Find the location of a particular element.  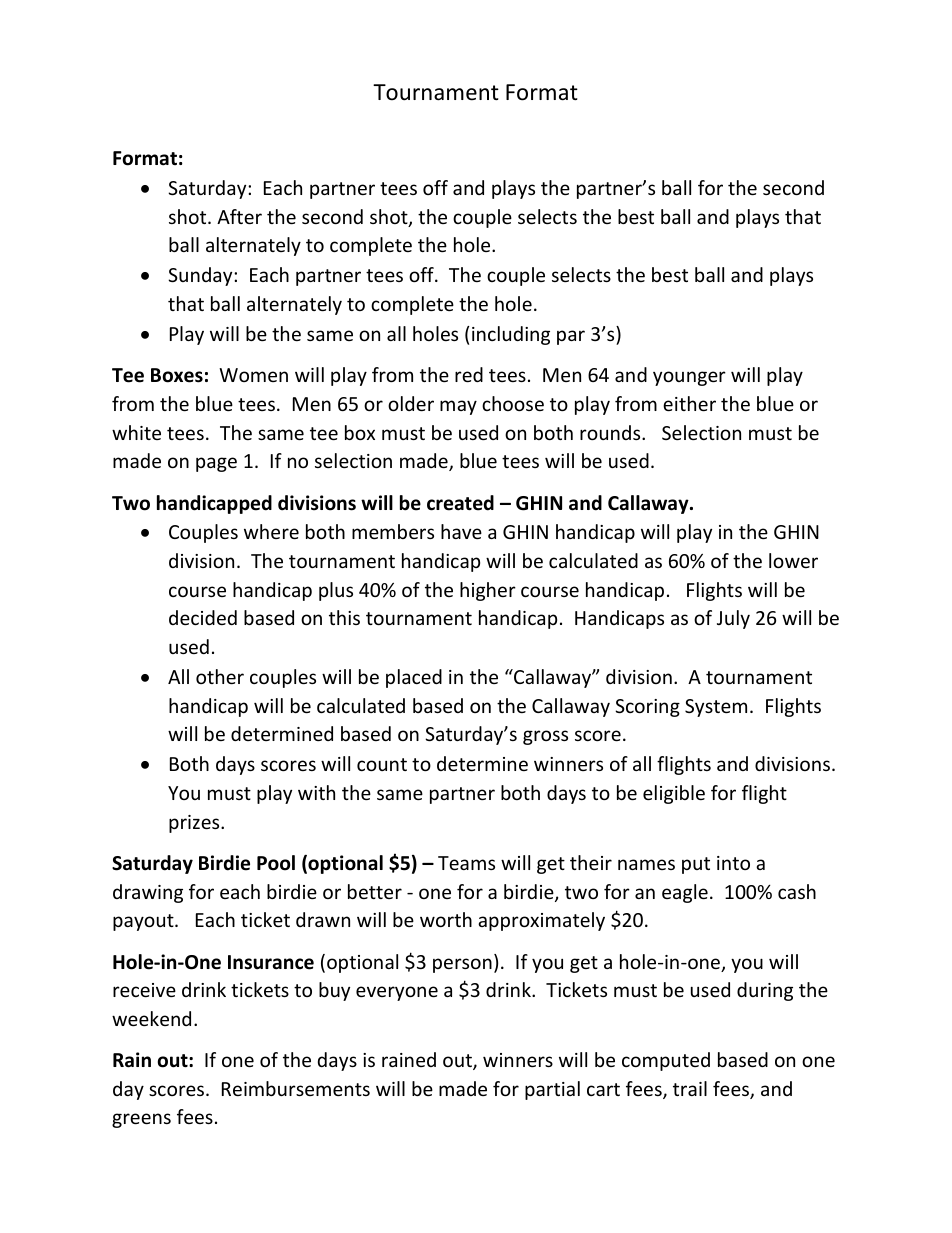

partial is located at coordinates (552, 1090).
